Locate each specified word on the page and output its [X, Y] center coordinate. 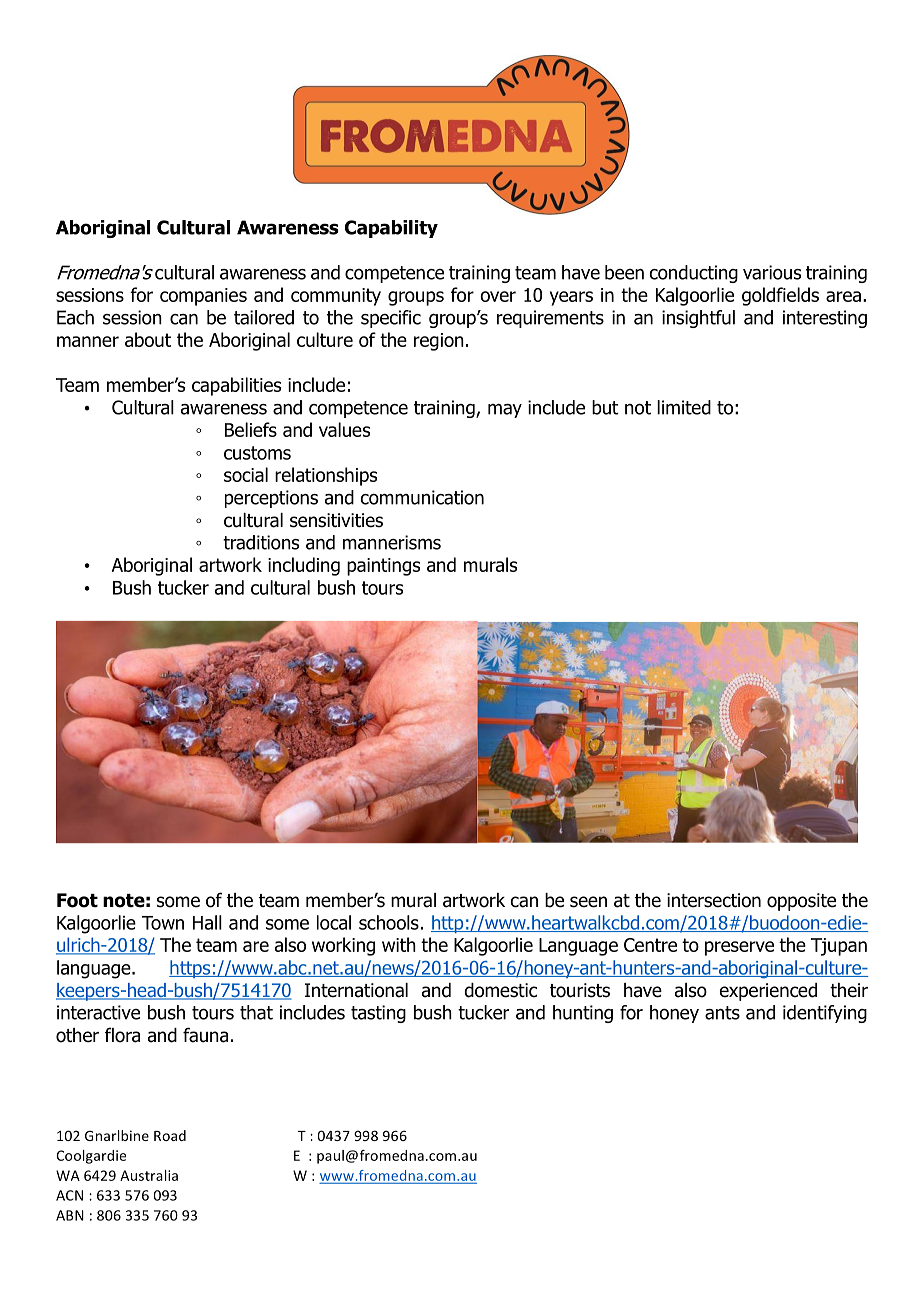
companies [203, 297]
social [246, 474]
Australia [149, 1175]
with [399, 944]
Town [163, 923]
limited [684, 407]
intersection [714, 900]
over [498, 296]
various [772, 272]
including [304, 566]
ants [722, 1013]
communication [422, 497]
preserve [739, 948]
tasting [378, 1014]
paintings [383, 567]
